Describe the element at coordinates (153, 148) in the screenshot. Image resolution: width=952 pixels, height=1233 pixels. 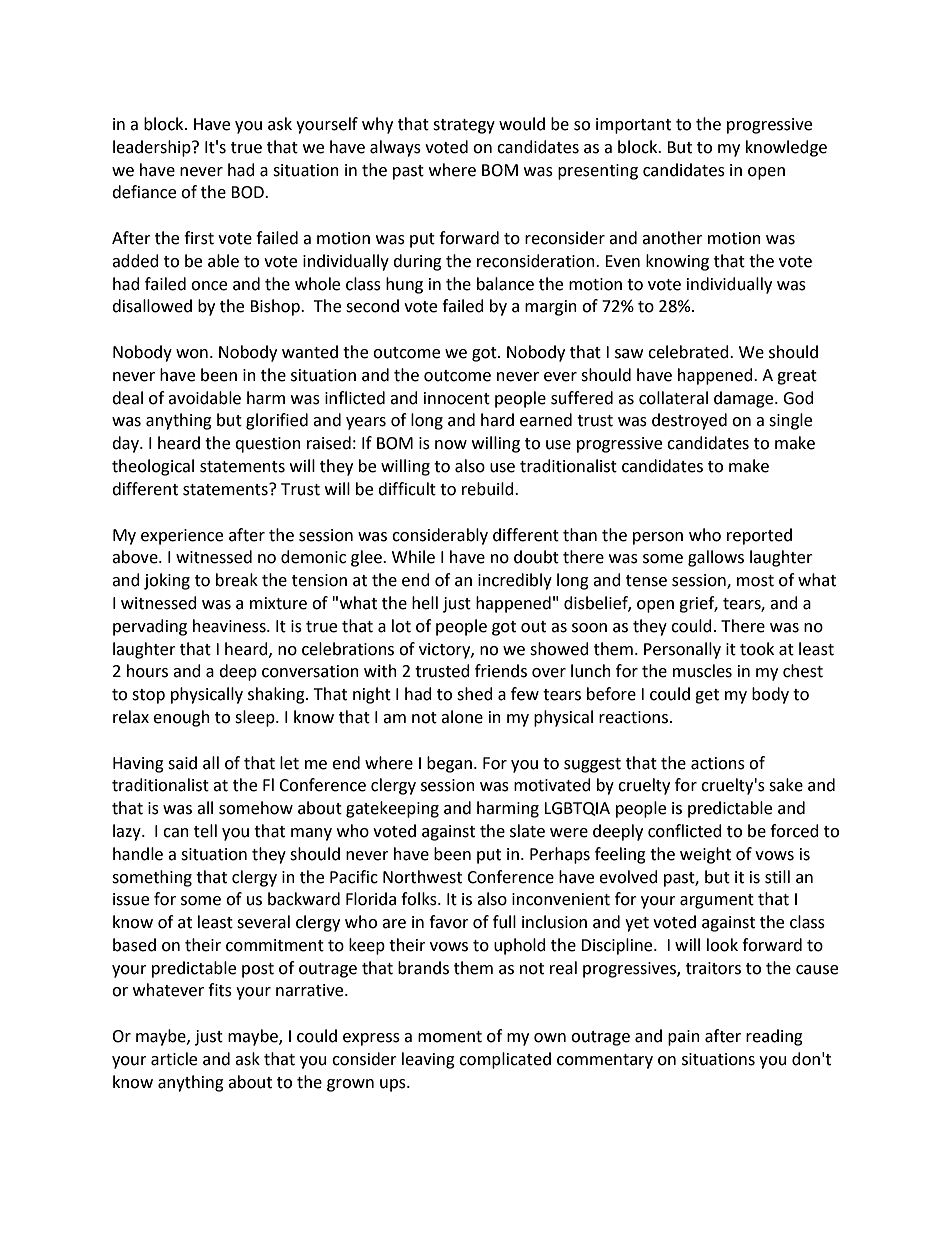
I see `leadership` at that location.
